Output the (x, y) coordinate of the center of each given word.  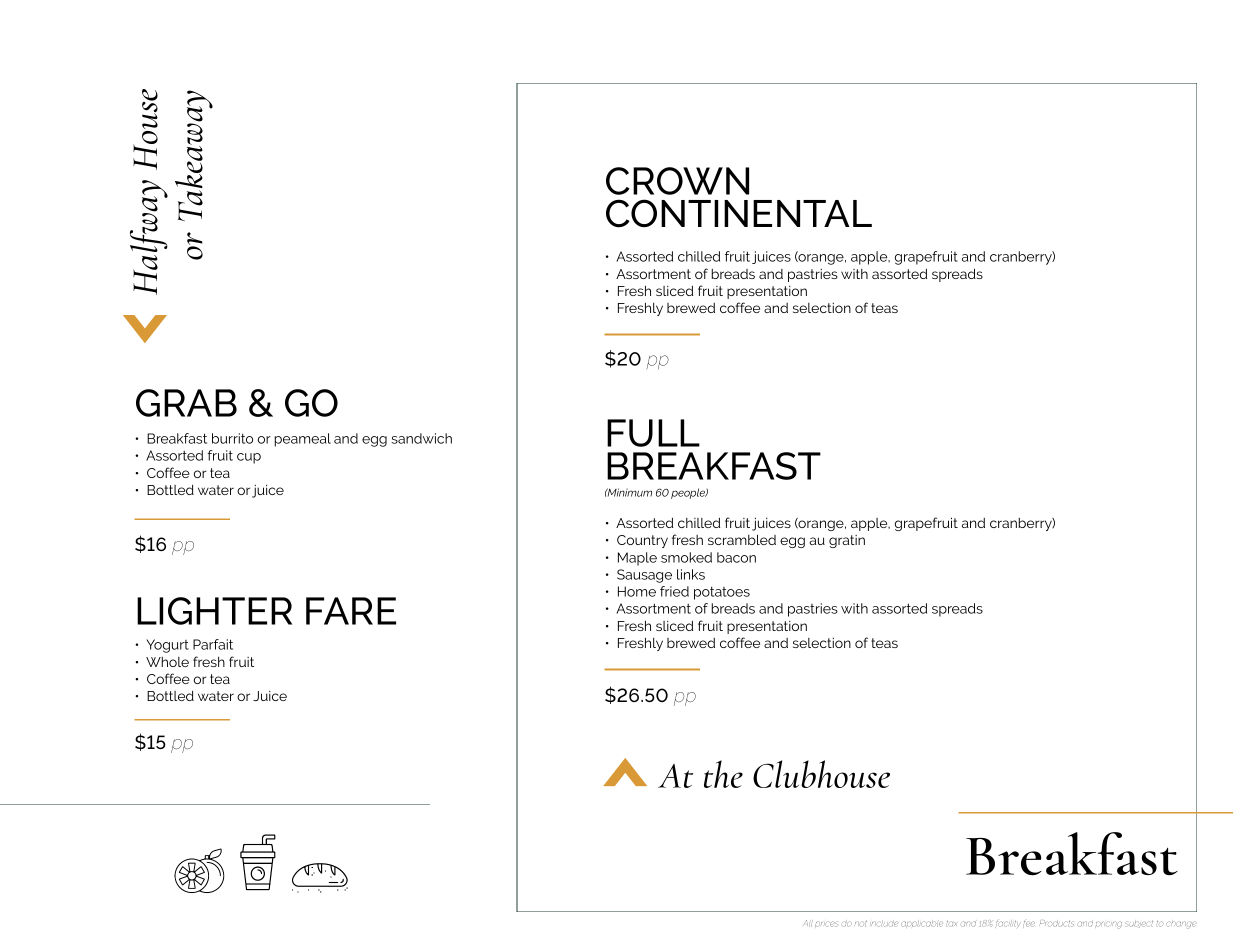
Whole (167, 662)
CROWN (677, 181)
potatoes (722, 593)
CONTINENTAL (739, 213)
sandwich (421, 438)
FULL (653, 433)
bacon (736, 557)
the (723, 774)
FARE (351, 611)
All (808, 923)
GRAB (186, 403)
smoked (686, 557)
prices (826, 924)
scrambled (742, 539)
